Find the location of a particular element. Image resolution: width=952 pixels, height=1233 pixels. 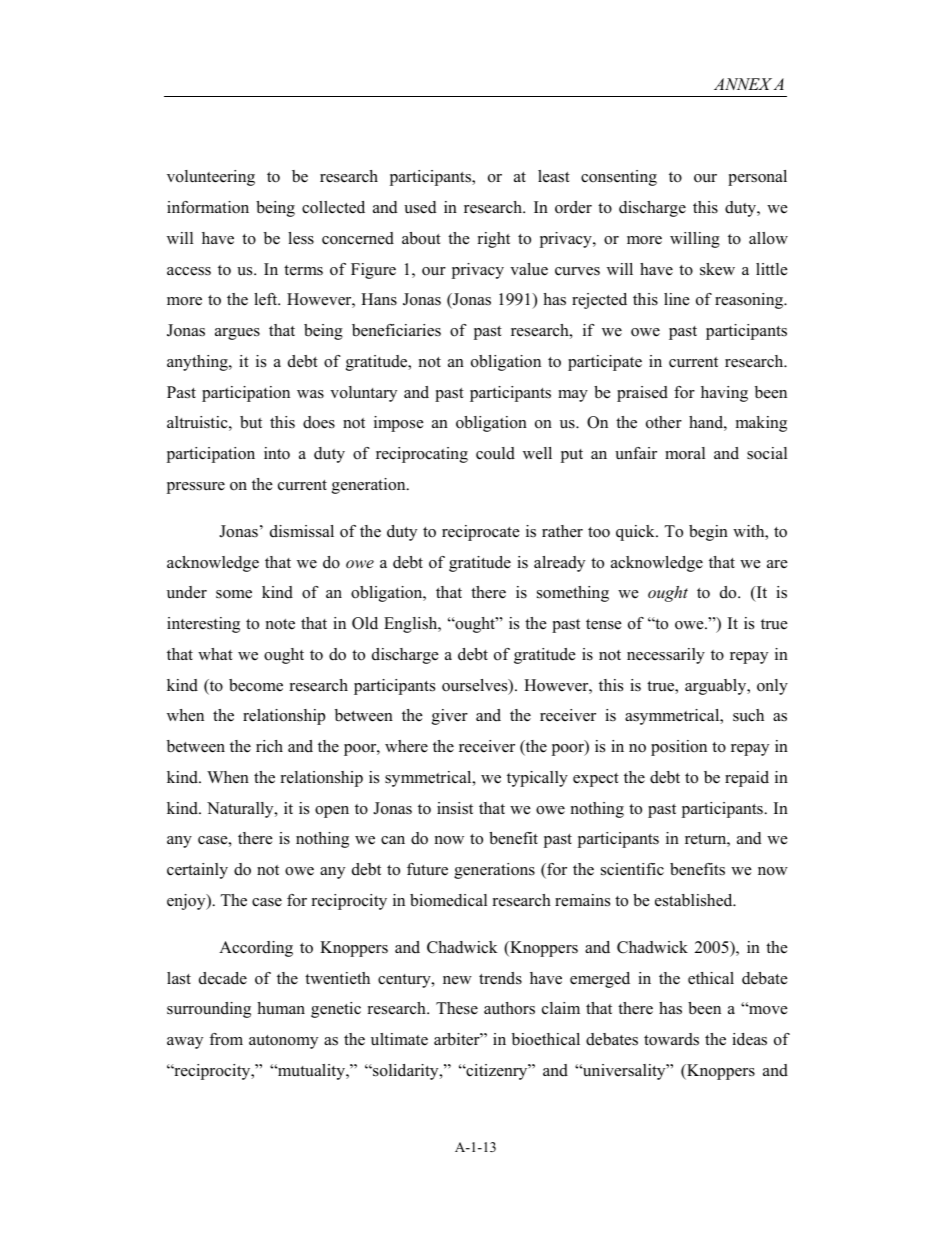

These is located at coordinates (457, 1008).
